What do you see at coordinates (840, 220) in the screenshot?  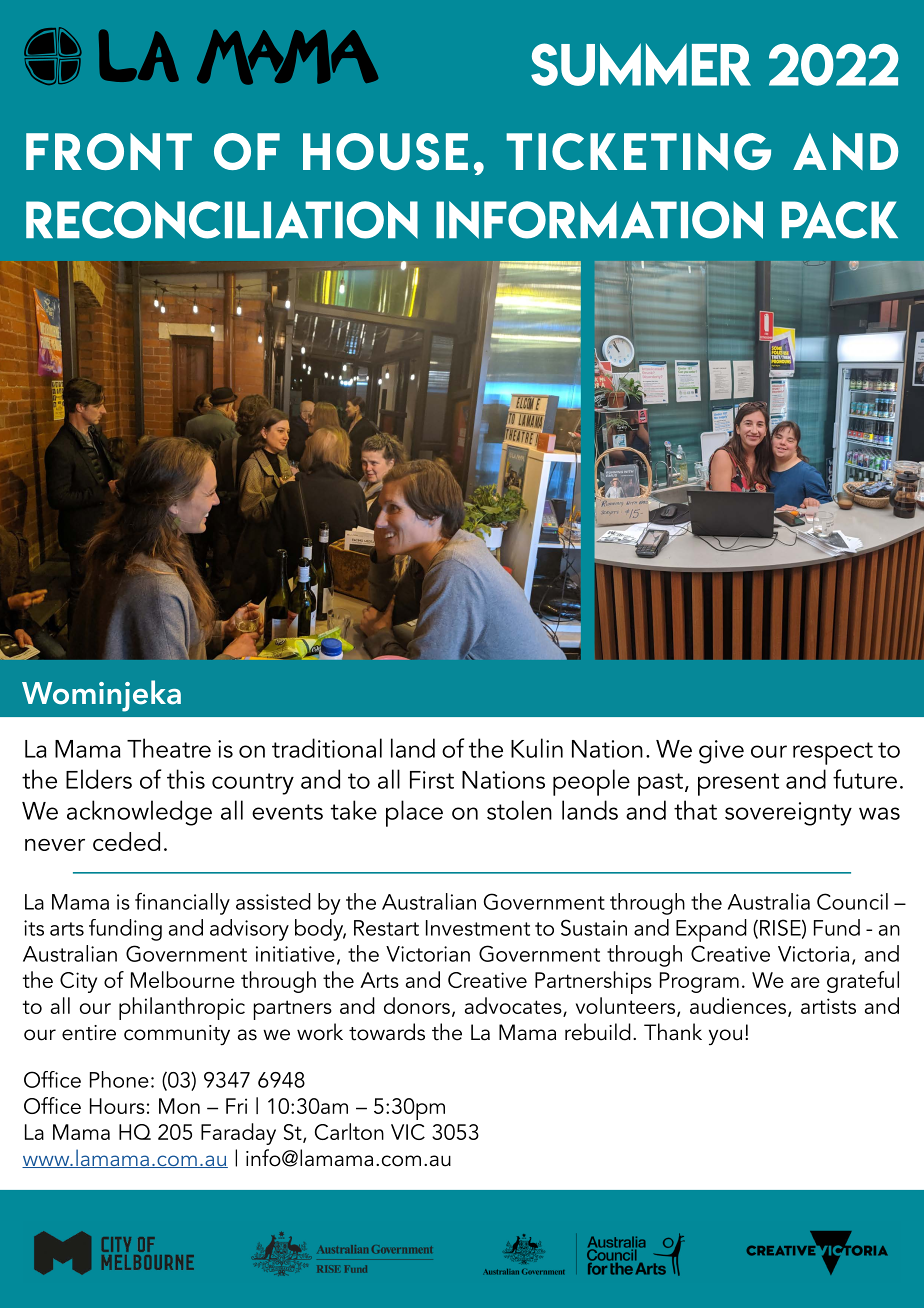 I see `PACK` at bounding box center [840, 220].
